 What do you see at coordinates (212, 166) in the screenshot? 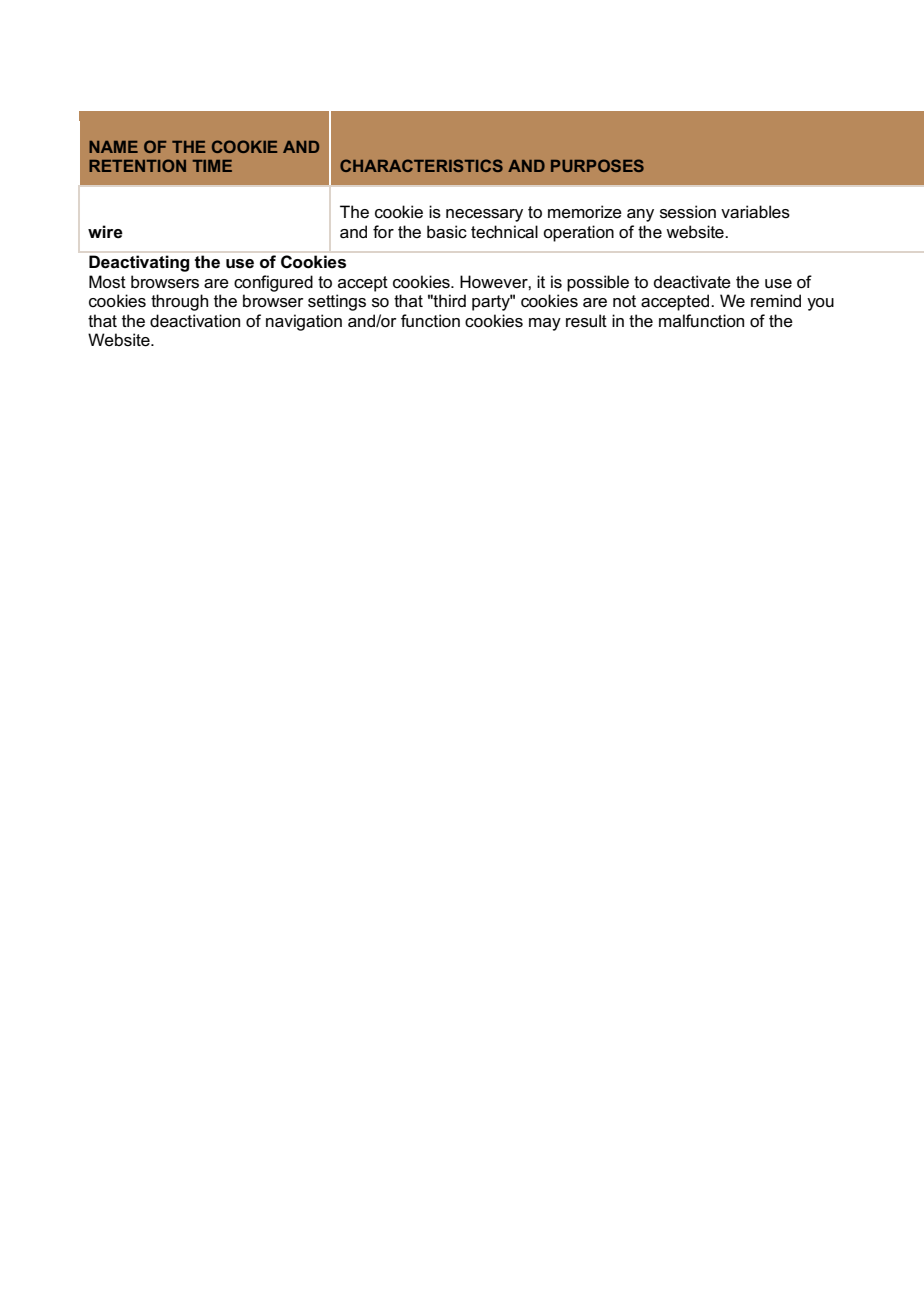
I see `TIME` at bounding box center [212, 166].
